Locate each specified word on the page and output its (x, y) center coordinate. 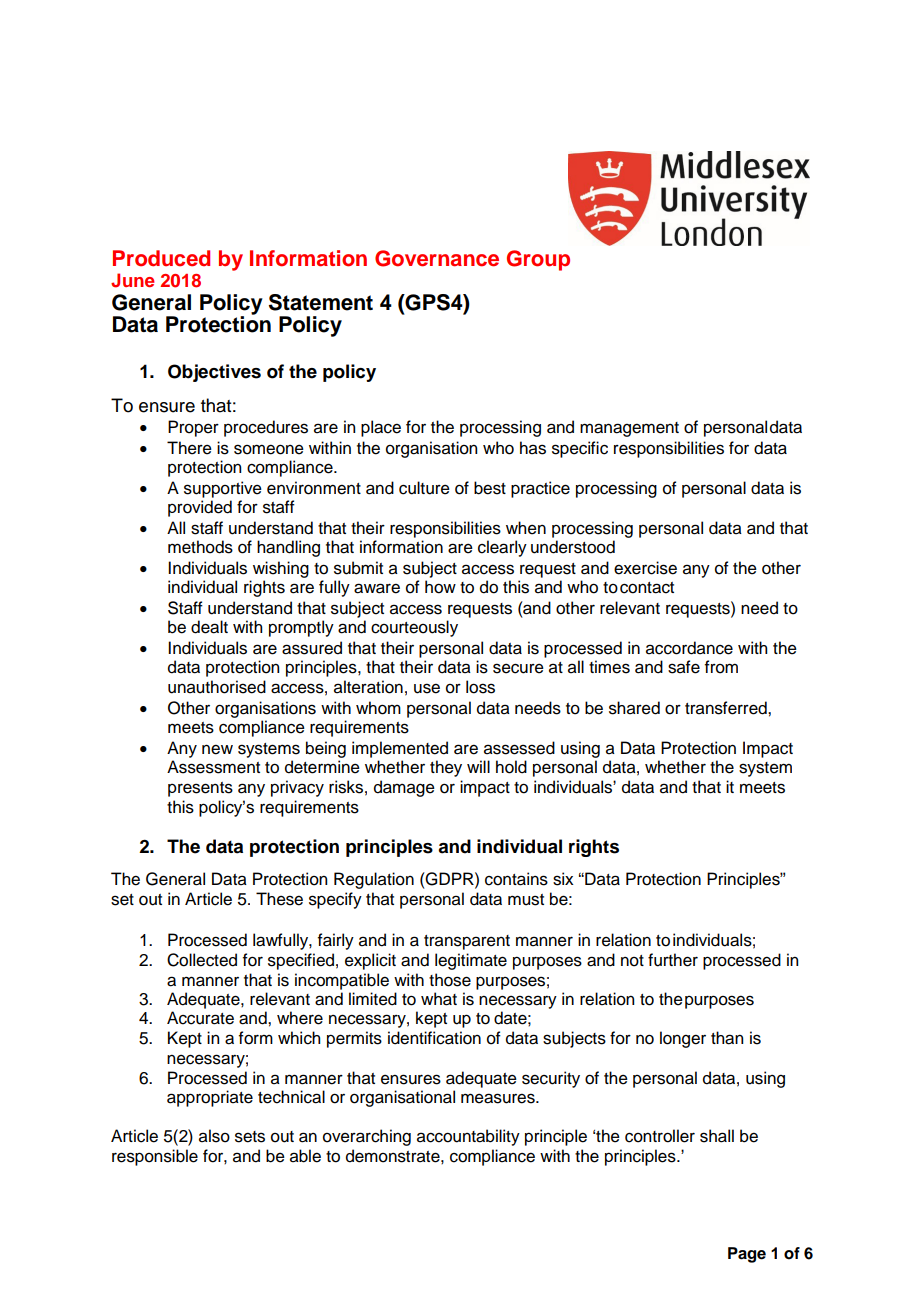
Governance (437, 258)
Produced (161, 258)
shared (634, 708)
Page (747, 1255)
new (217, 749)
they (446, 768)
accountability (468, 1137)
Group (538, 260)
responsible (155, 1157)
